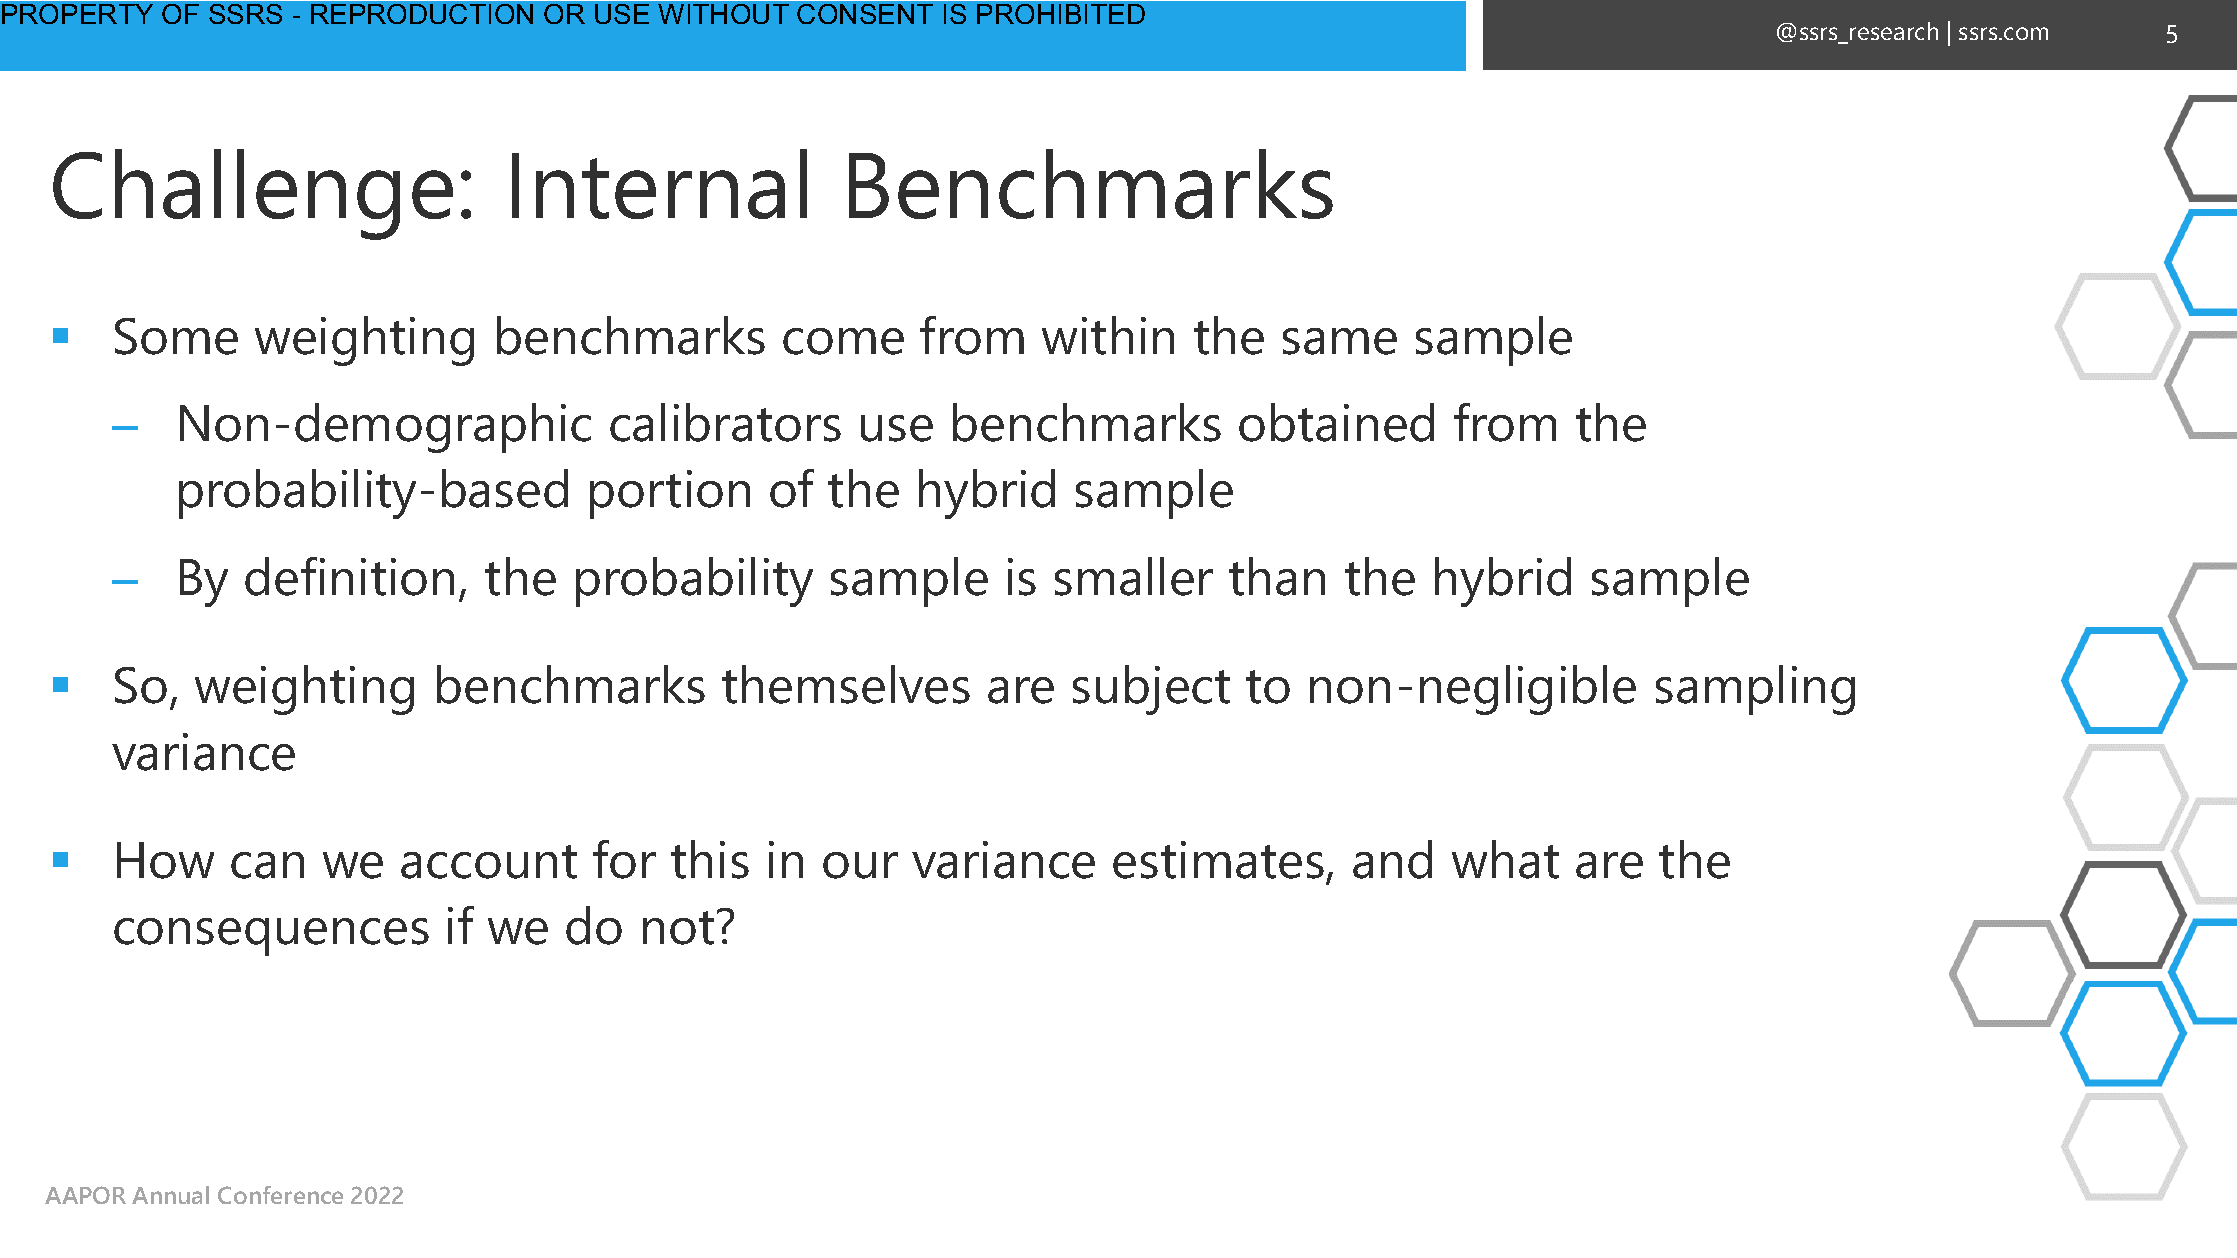 The height and width of the screenshot is (1258, 2237). I want to click on than, so click(1277, 576).
